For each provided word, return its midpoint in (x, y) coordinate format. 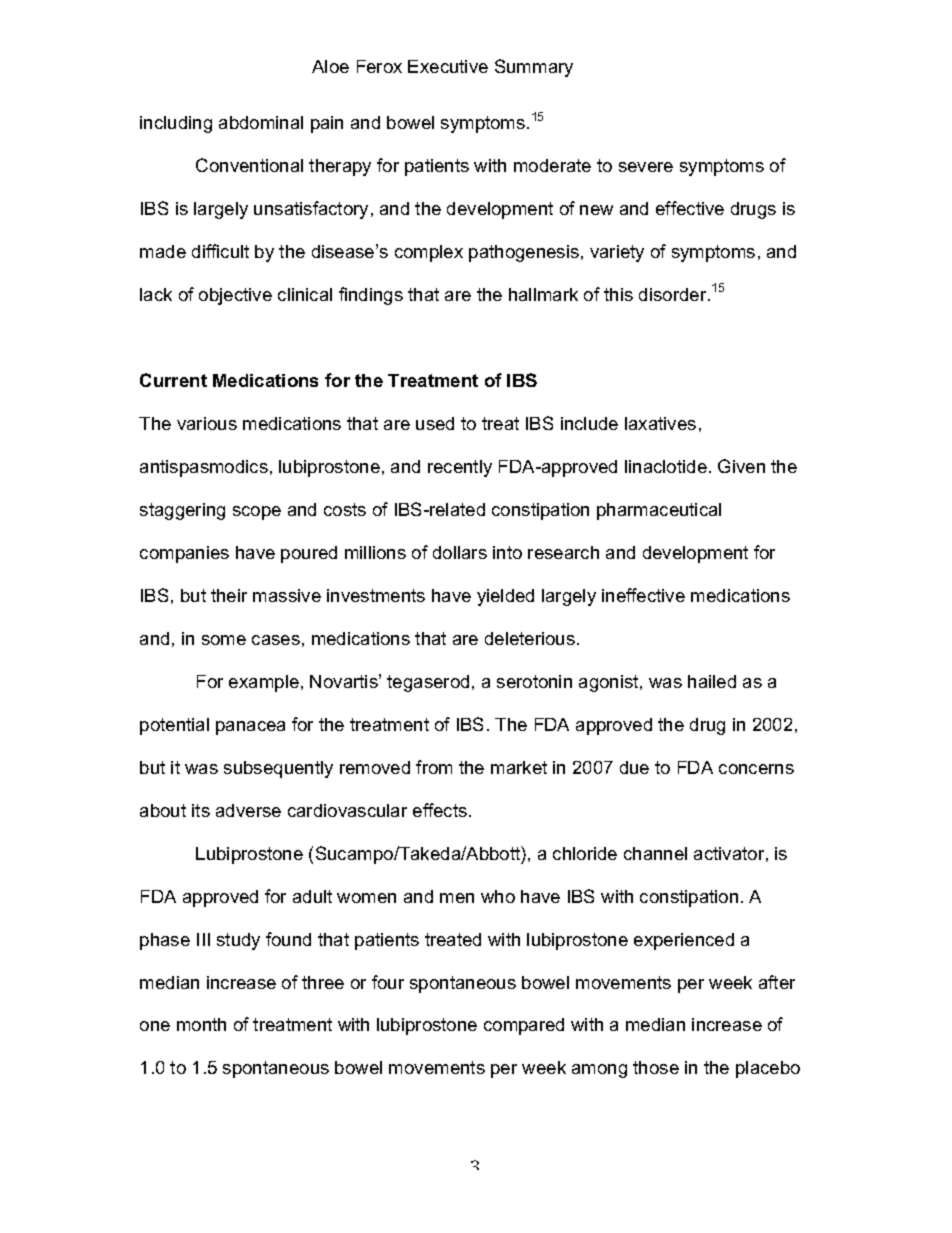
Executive (448, 66)
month (201, 1024)
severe (646, 167)
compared (524, 1026)
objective (235, 296)
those (656, 1067)
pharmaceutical (659, 511)
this (618, 294)
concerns (756, 769)
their (229, 595)
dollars (460, 552)
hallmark (543, 294)
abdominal (261, 122)
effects (440, 810)
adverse (248, 810)
